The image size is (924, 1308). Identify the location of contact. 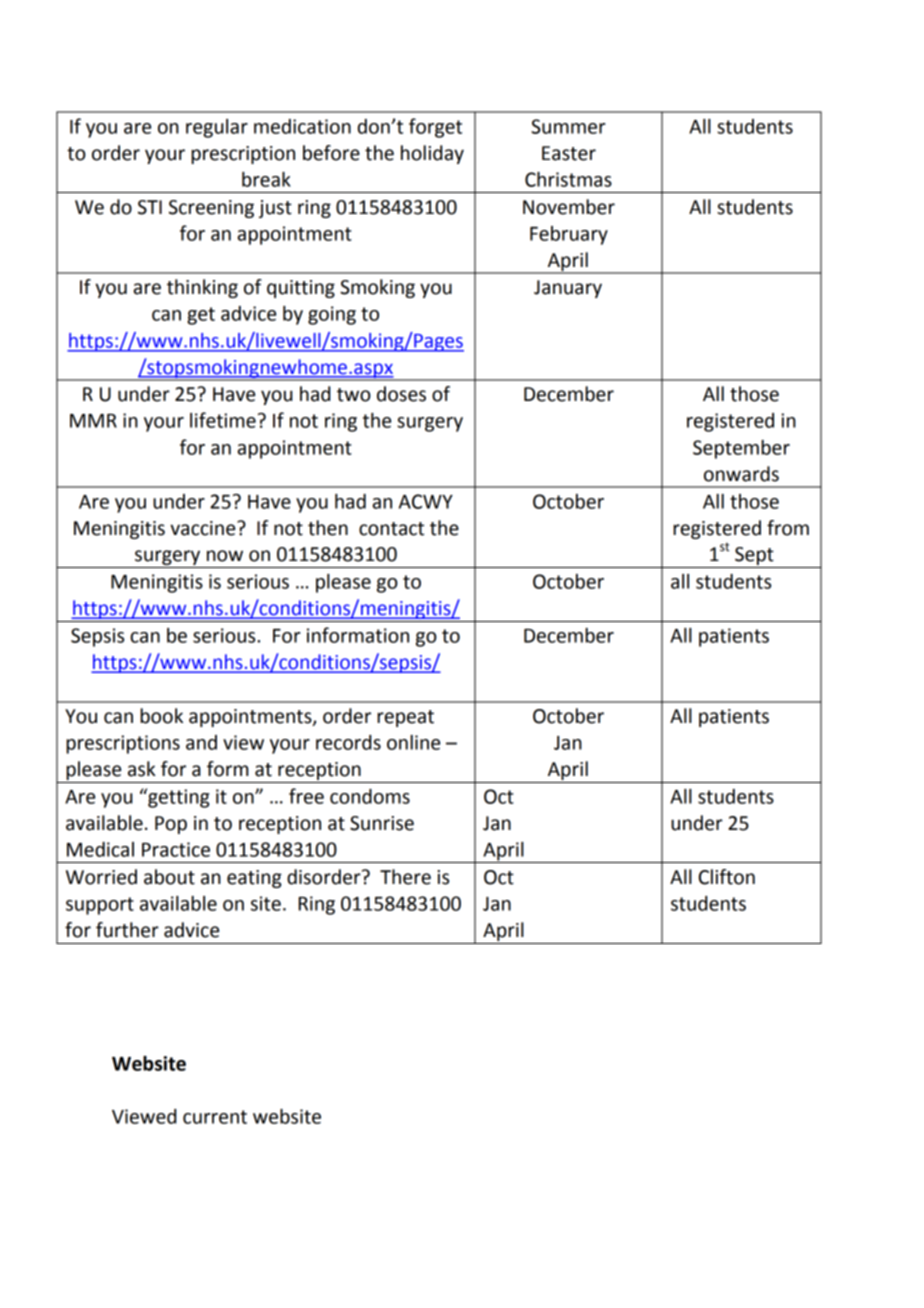
(391, 529).
